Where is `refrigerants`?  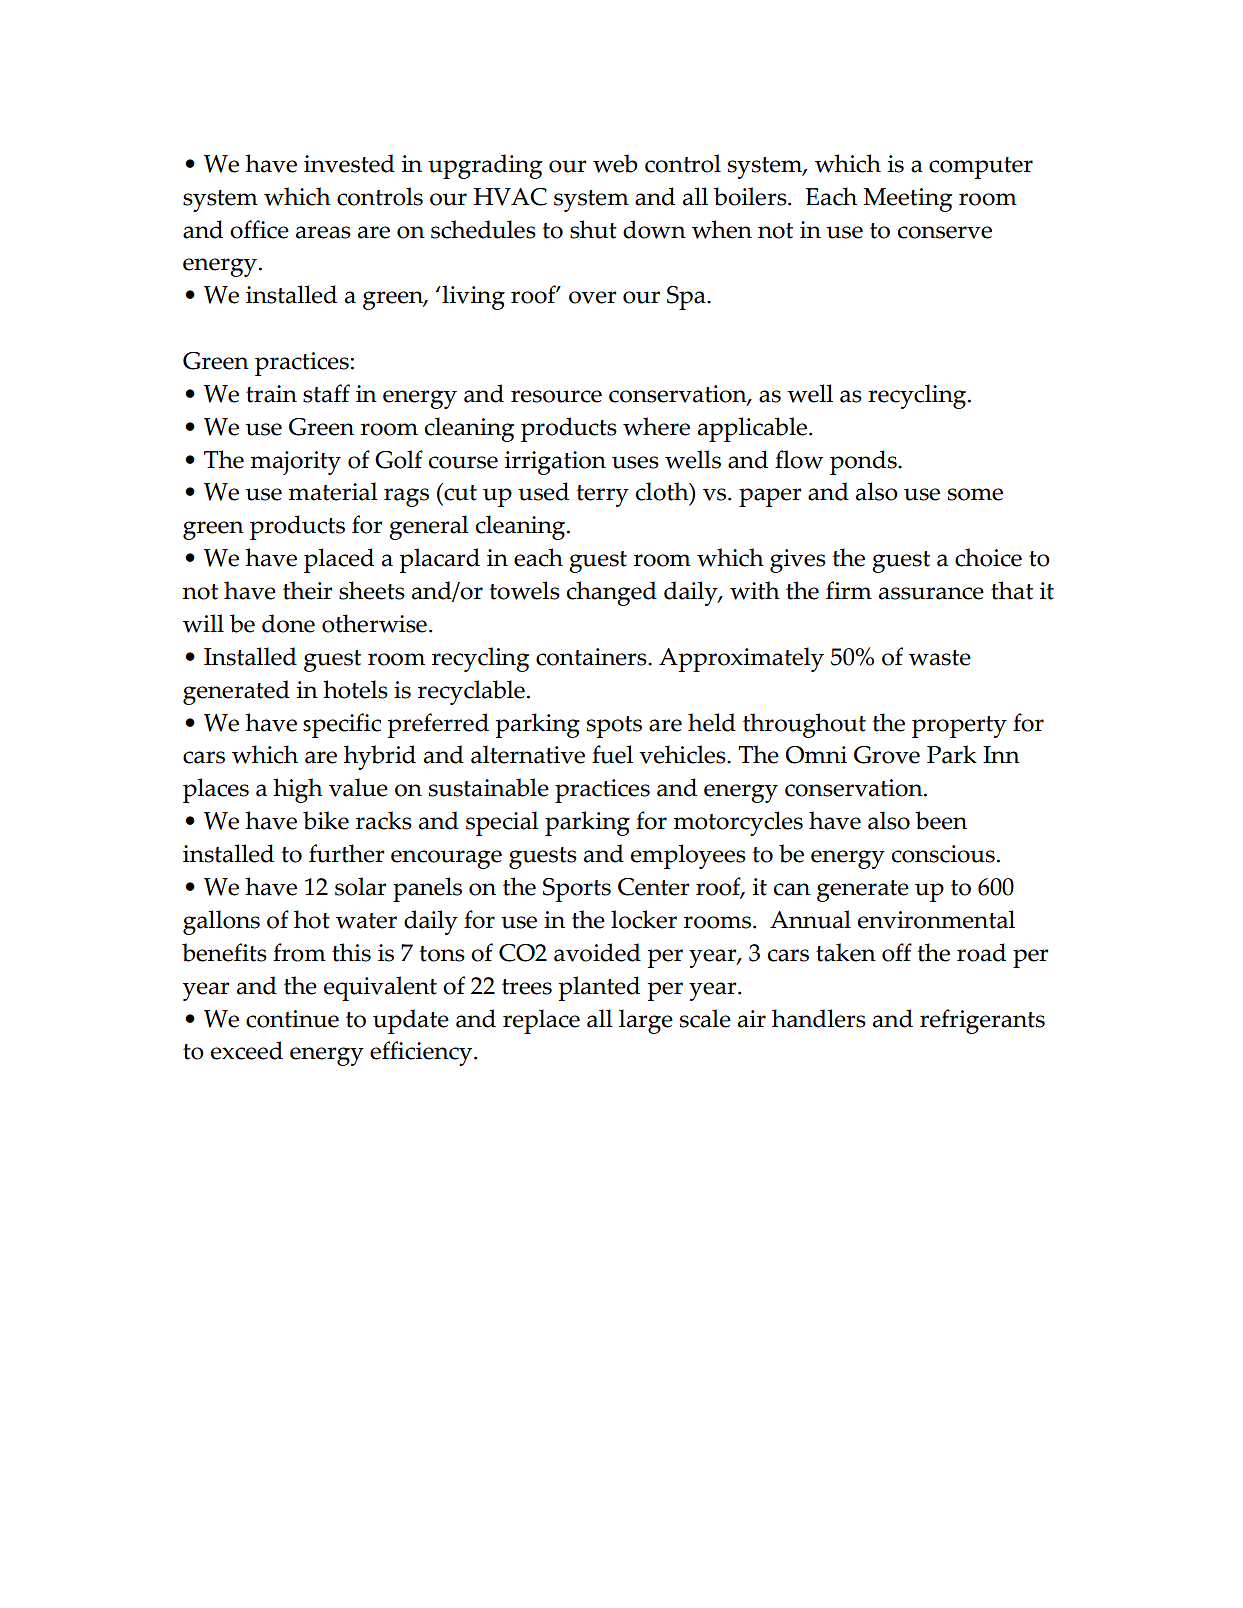 refrigerants is located at coordinates (982, 1021).
